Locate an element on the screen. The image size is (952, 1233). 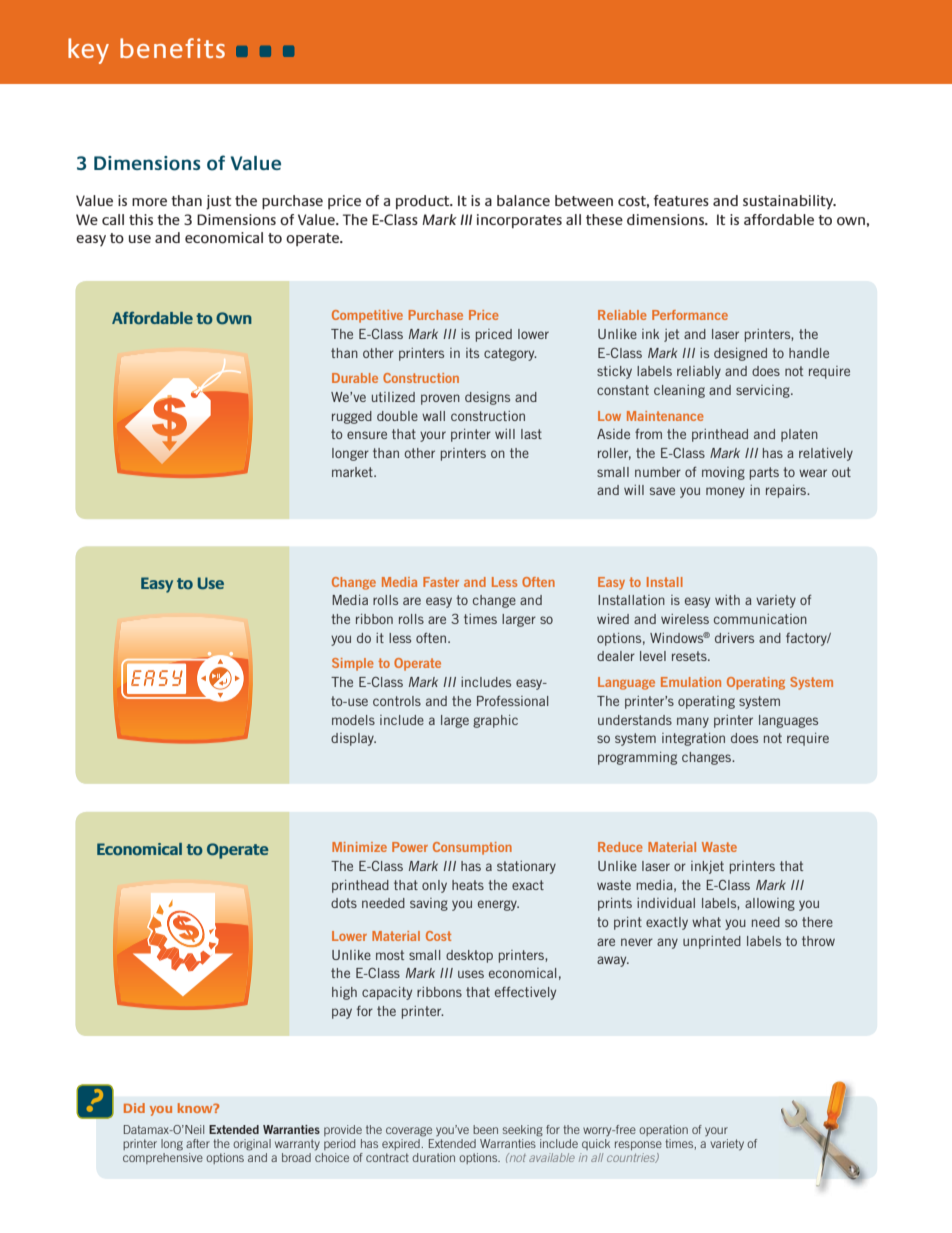
benefits is located at coordinates (172, 48).
